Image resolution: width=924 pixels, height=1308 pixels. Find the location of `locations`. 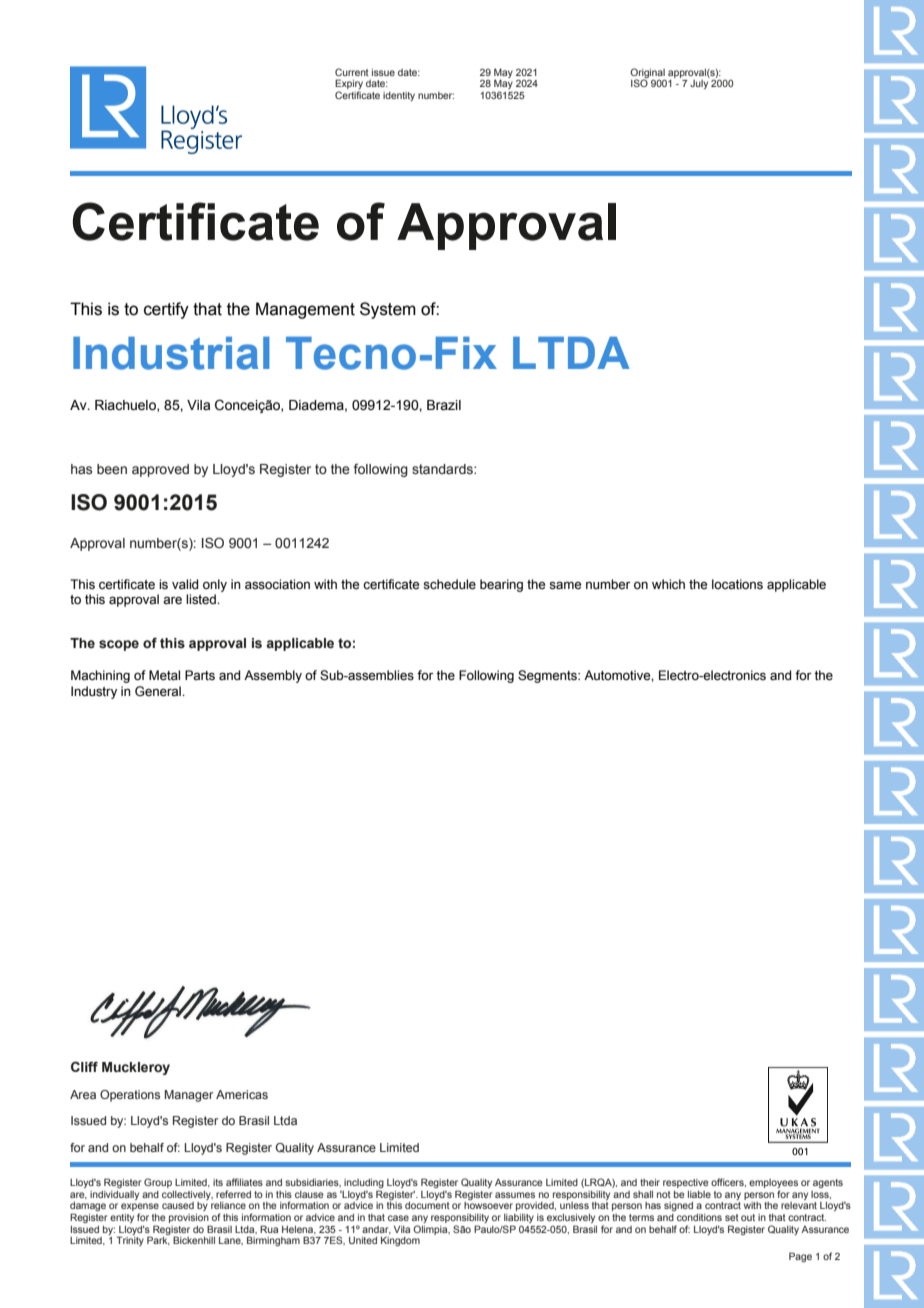

locations is located at coordinates (737, 584).
